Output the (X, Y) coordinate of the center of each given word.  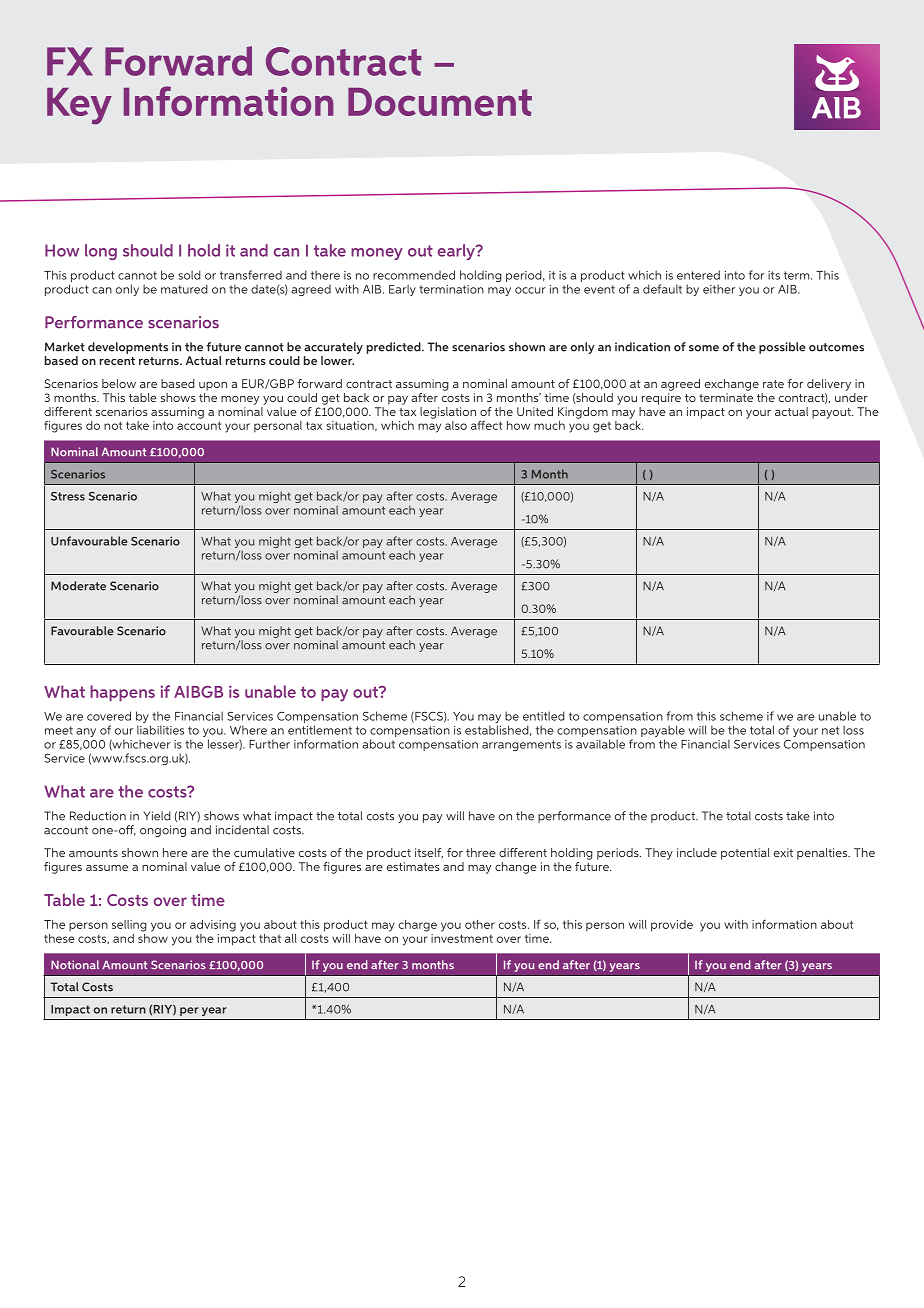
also (456, 425)
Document (440, 102)
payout (832, 413)
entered (698, 275)
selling (129, 926)
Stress (68, 496)
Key (79, 106)
